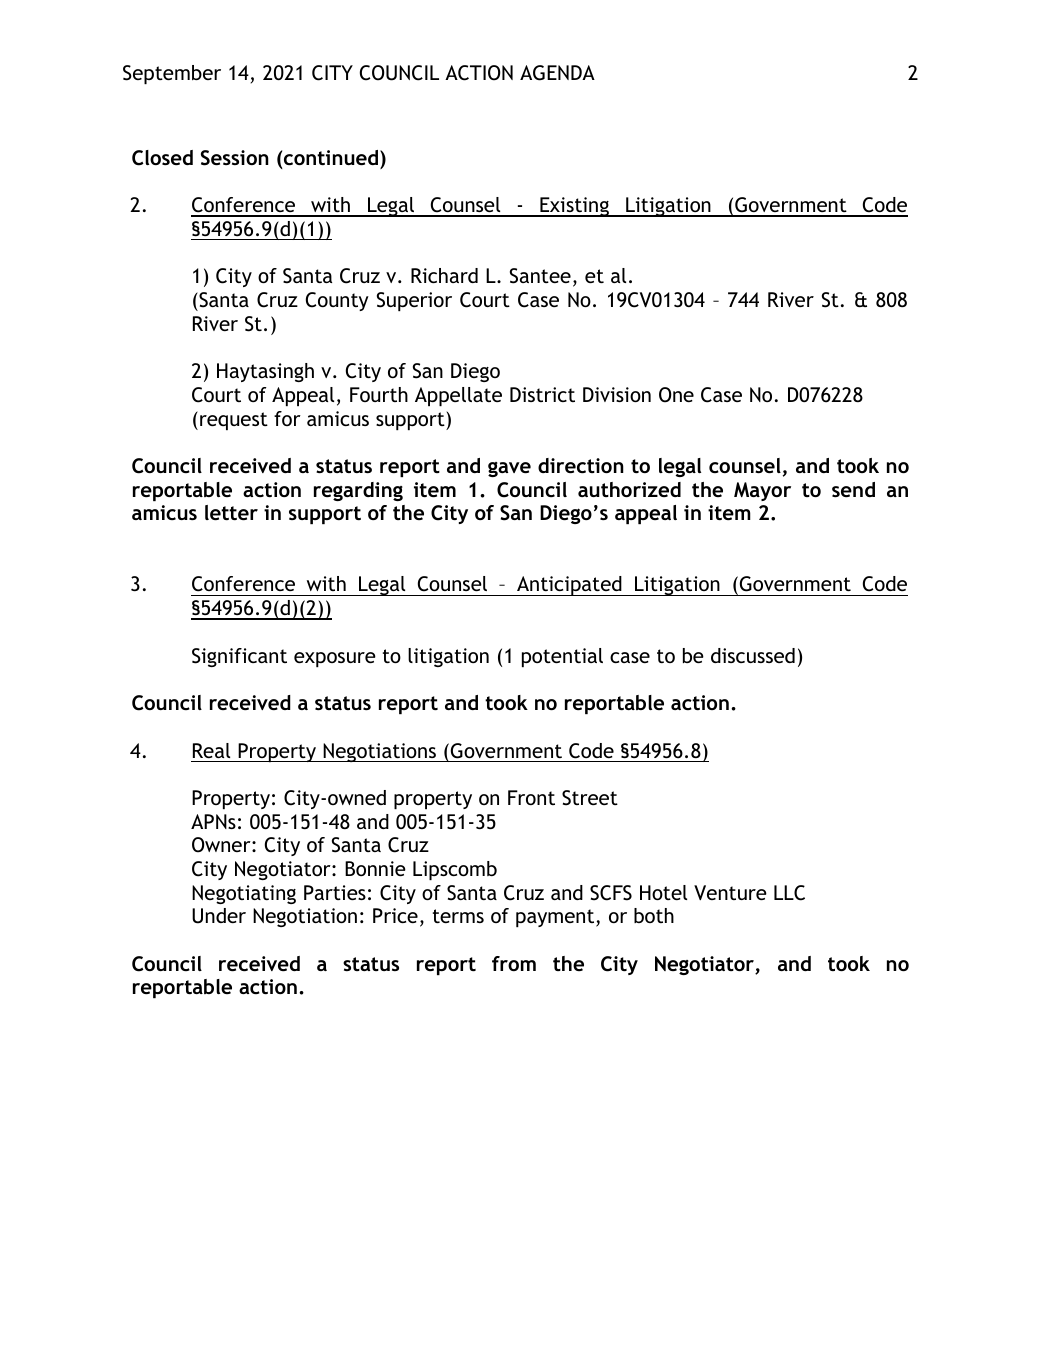 Image resolution: width=1041 pixels, height=1347 pixels. I want to click on Significant, so click(239, 657).
